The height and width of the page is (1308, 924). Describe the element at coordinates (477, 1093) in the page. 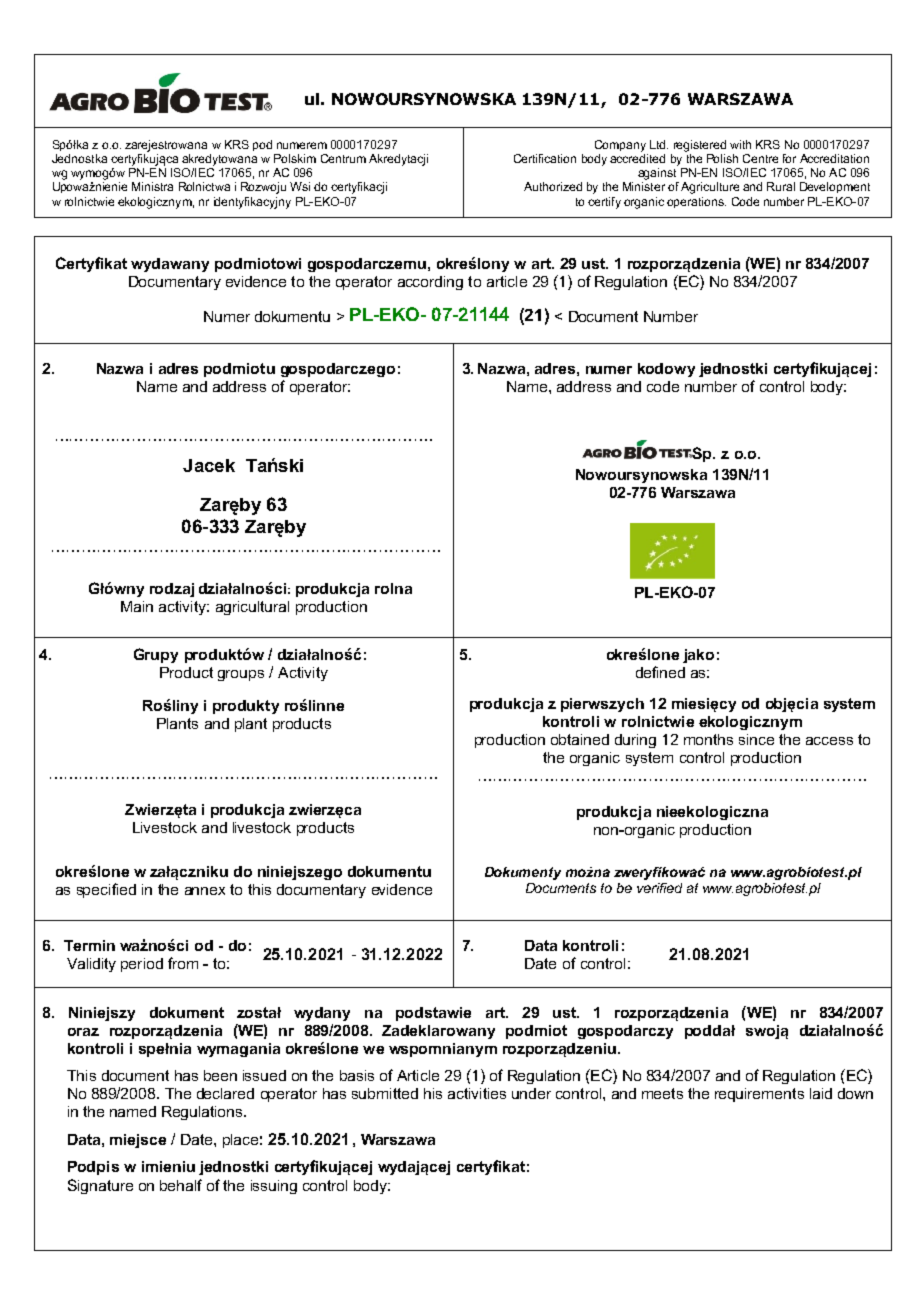

I see `activities` at that location.
